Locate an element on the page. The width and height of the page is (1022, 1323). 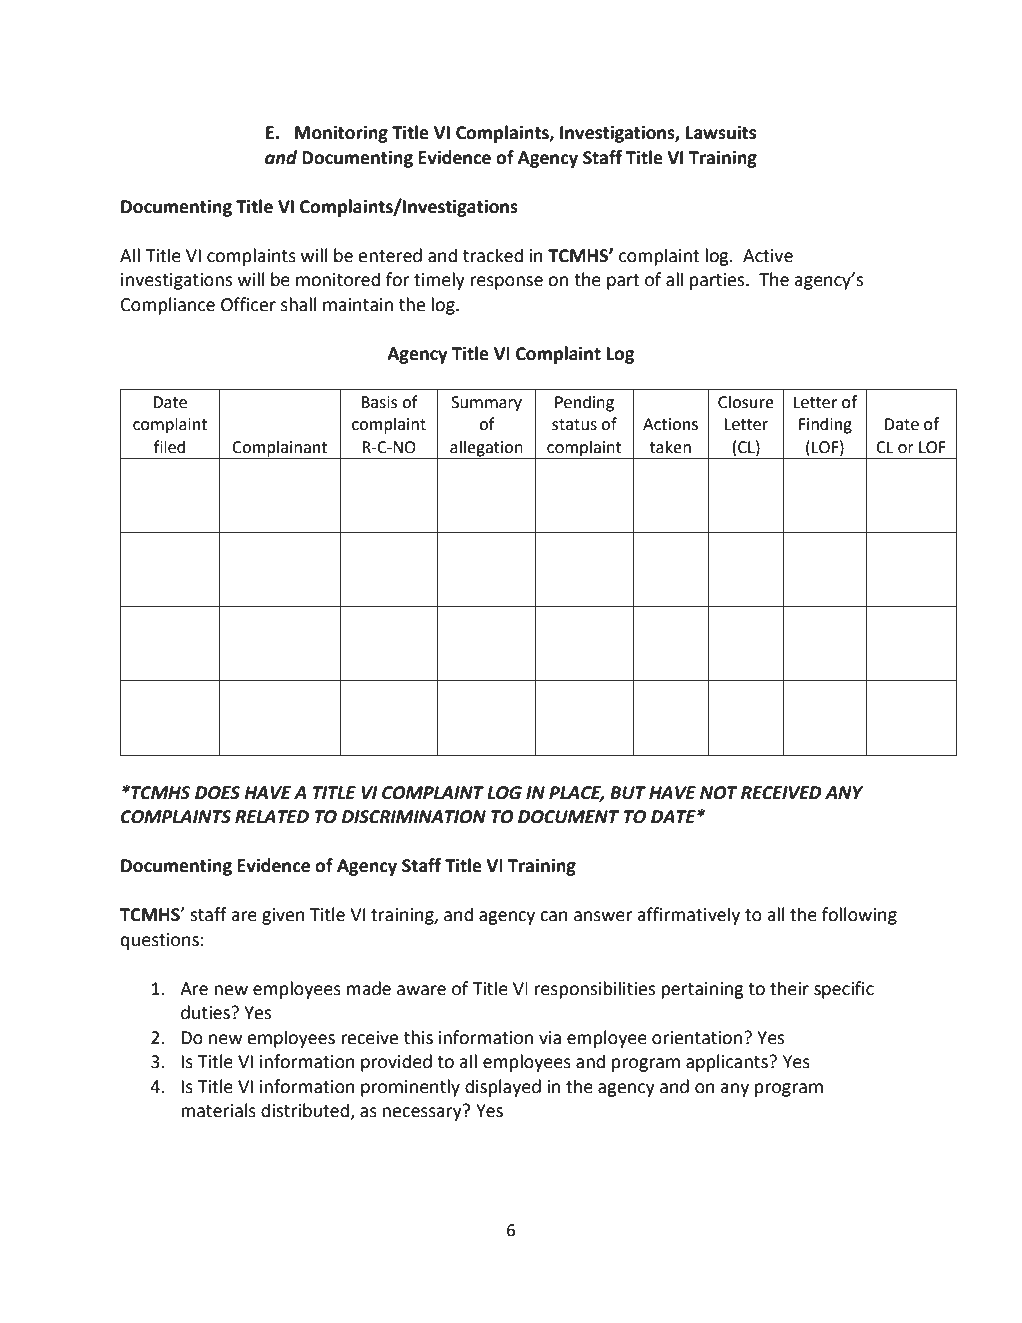
Complainant is located at coordinates (279, 448).
